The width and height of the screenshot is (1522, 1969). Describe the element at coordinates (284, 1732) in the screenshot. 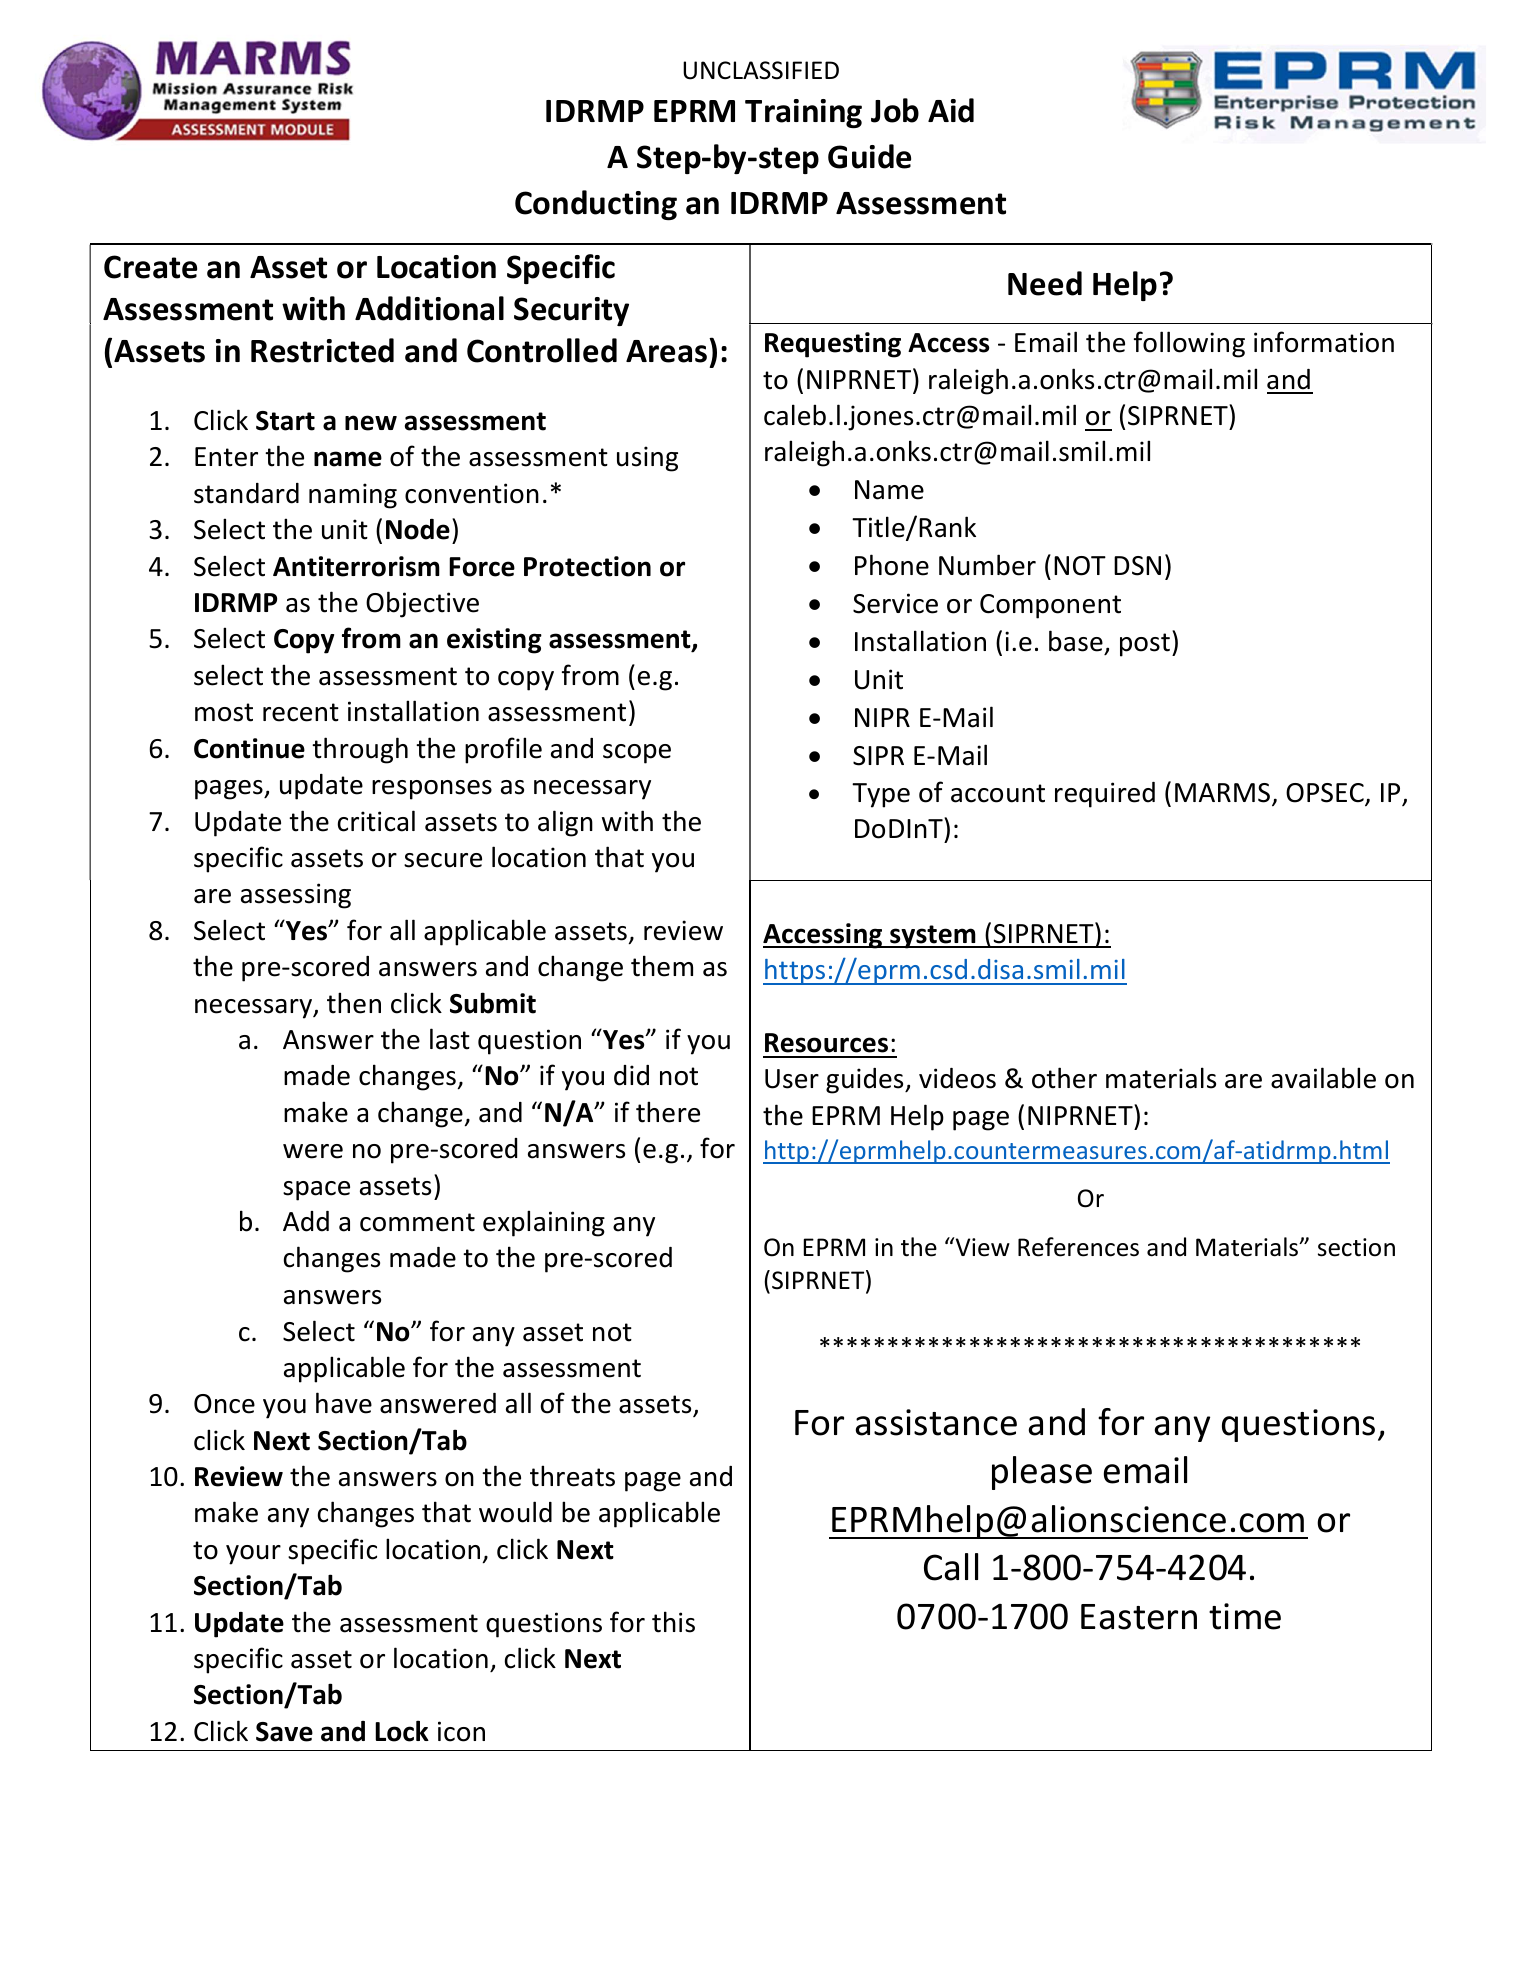

I see `Save` at that location.
